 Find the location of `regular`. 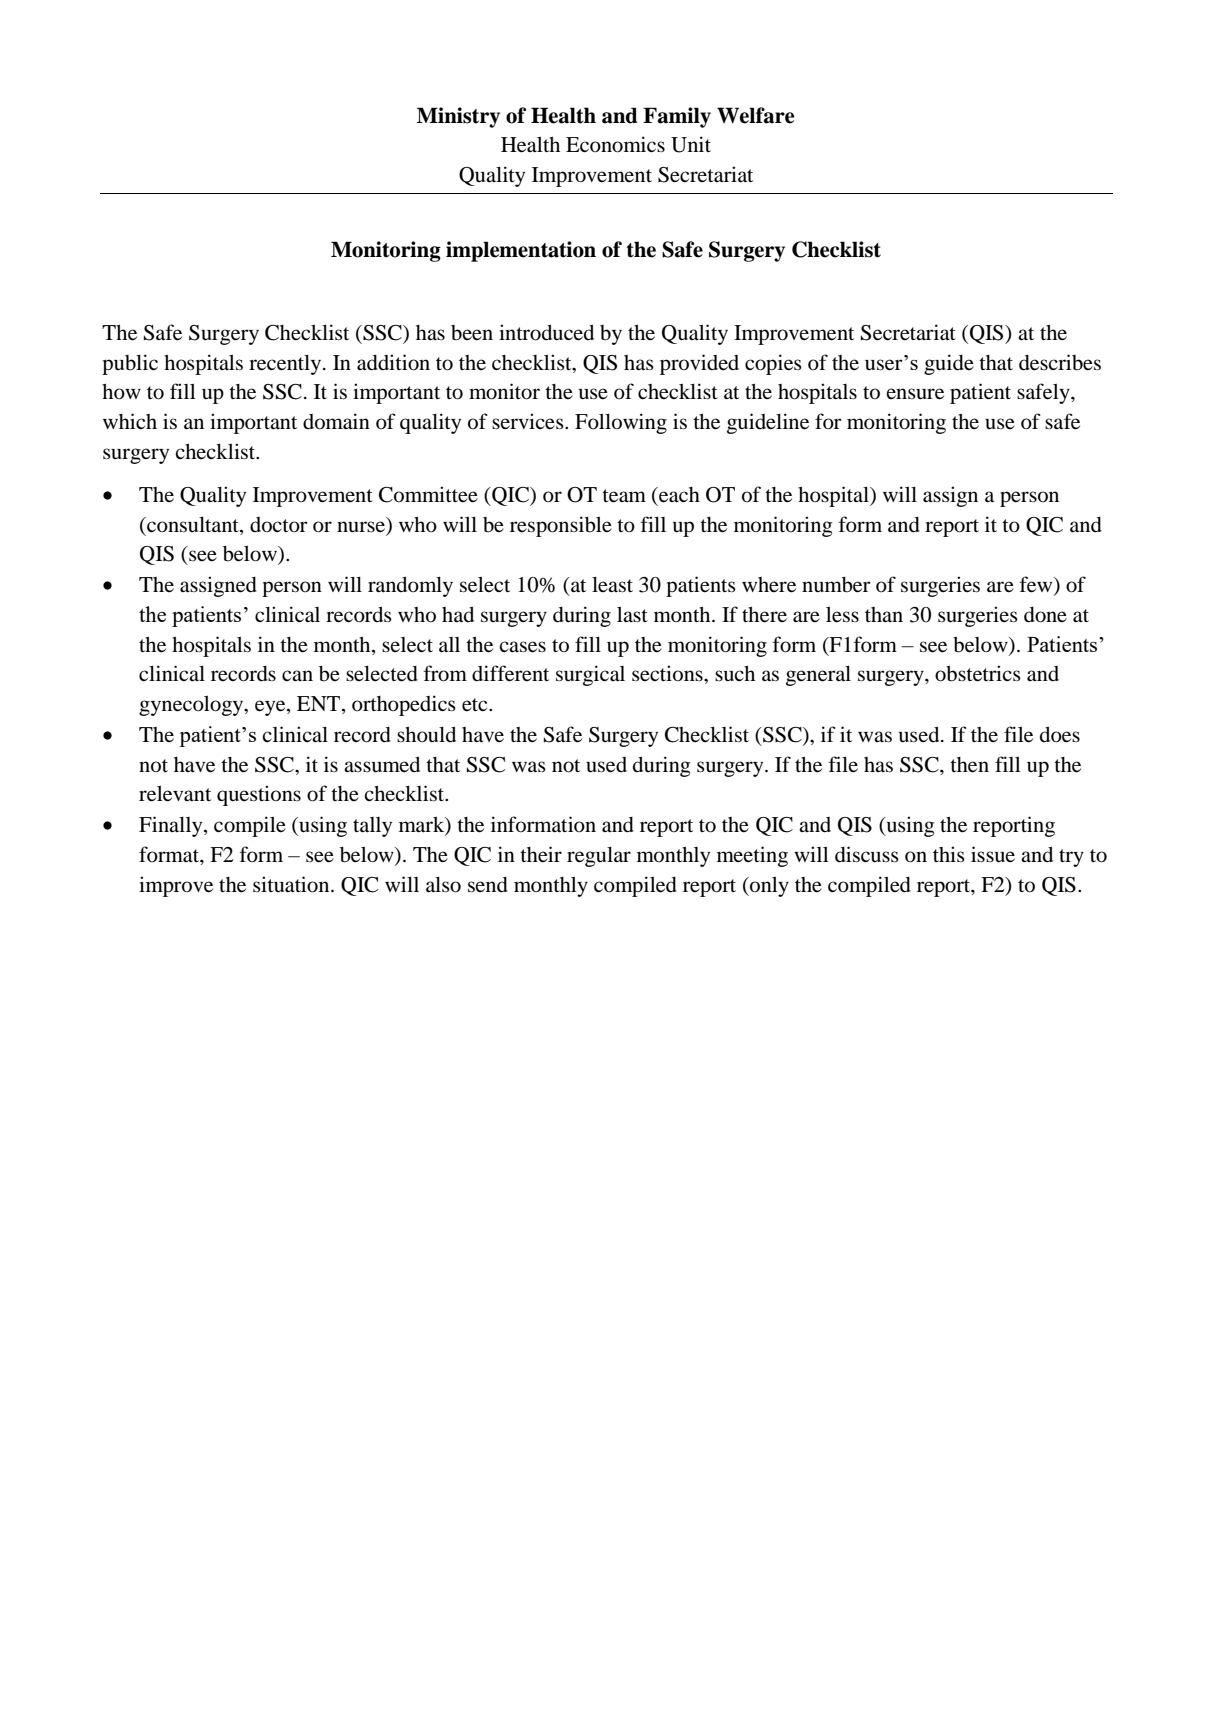

regular is located at coordinates (599, 856).
